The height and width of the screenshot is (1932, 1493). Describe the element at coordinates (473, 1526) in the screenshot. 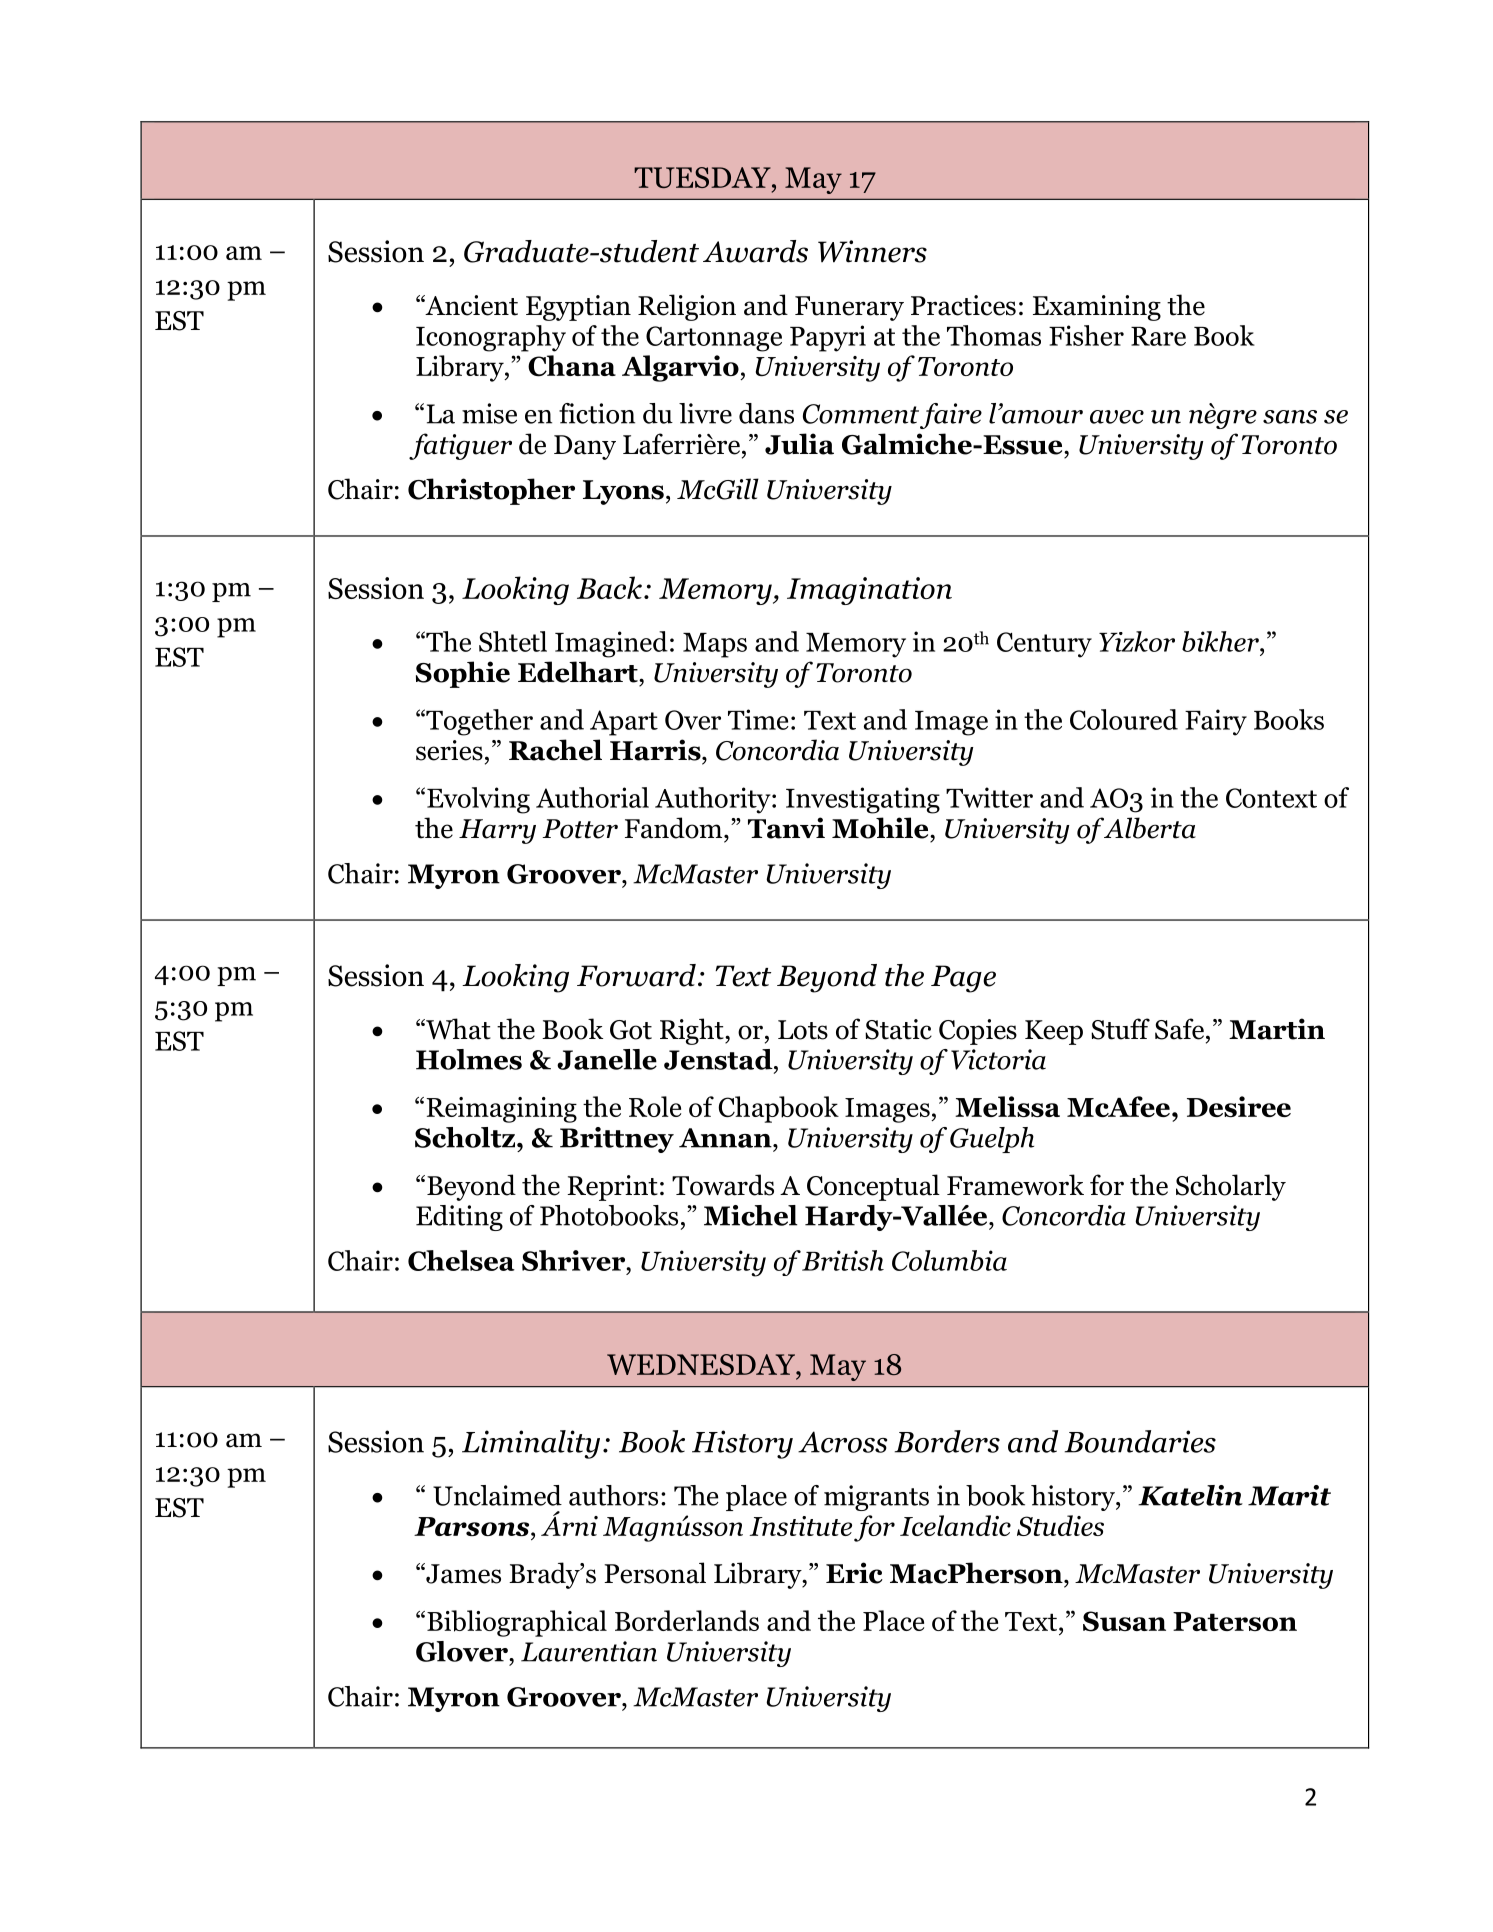

I see `Parsons` at that location.
